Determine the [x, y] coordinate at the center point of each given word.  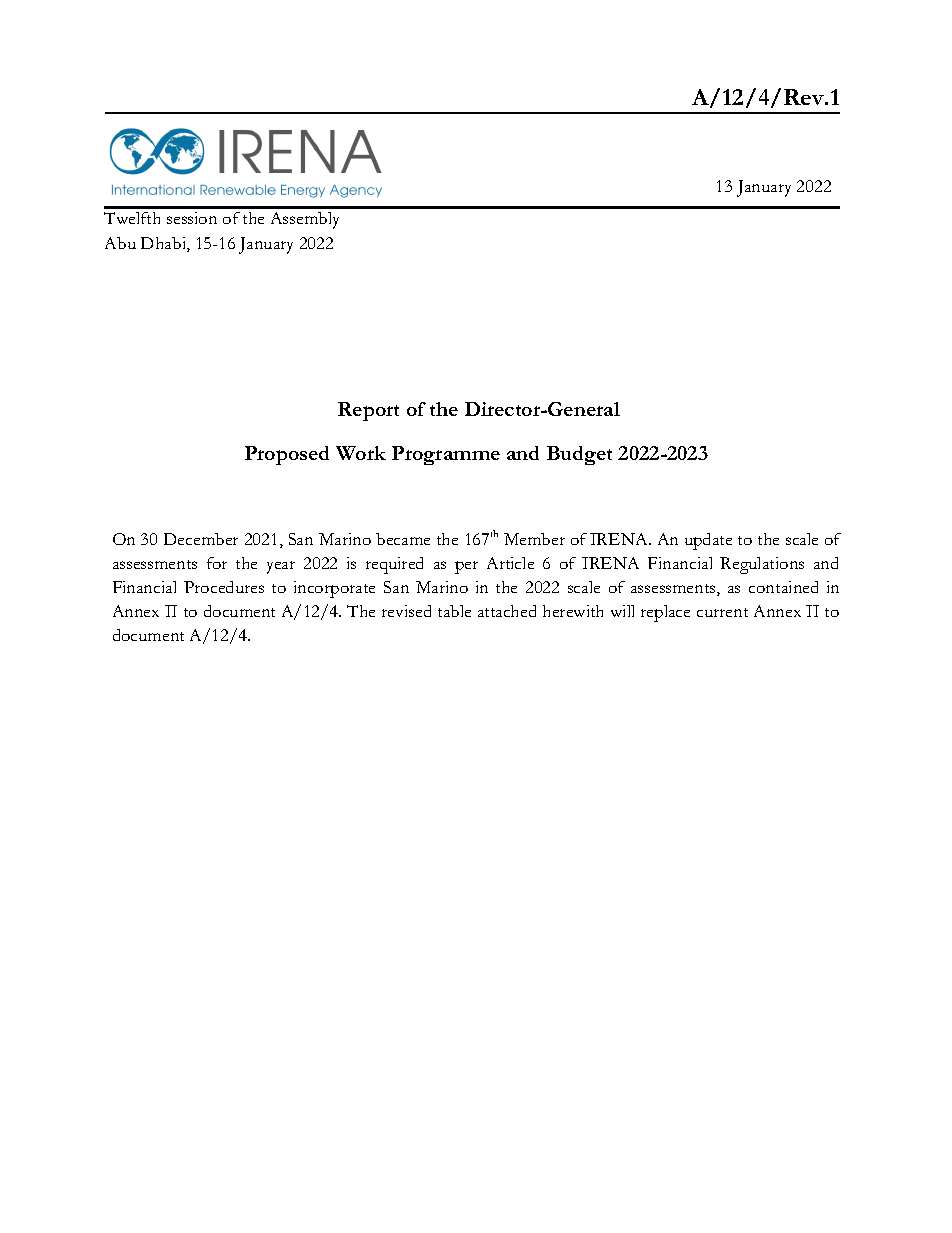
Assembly [305, 220]
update [708, 541]
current [722, 612]
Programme [446, 455]
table [454, 611]
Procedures [224, 587]
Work [361, 453]
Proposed [287, 455]
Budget [579, 455]
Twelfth [132, 218]
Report [368, 411]
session [192, 218]
